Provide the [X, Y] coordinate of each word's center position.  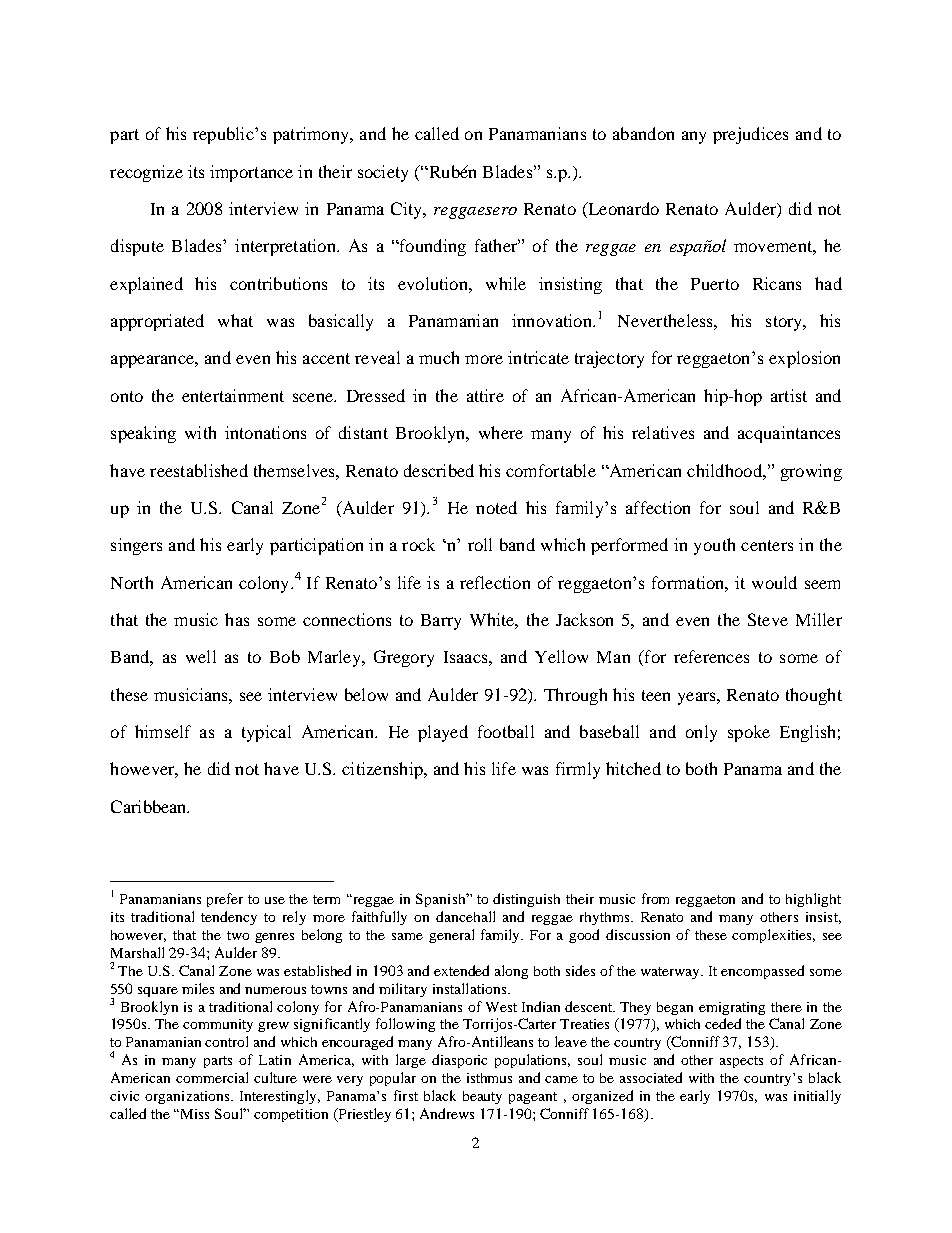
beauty [482, 1097]
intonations [265, 432]
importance [251, 173]
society [383, 173]
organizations [188, 1097]
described [439, 470]
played [443, 733]
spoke [749, 733]
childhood [725, 470]
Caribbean [150, 806]
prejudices [750, 135]
